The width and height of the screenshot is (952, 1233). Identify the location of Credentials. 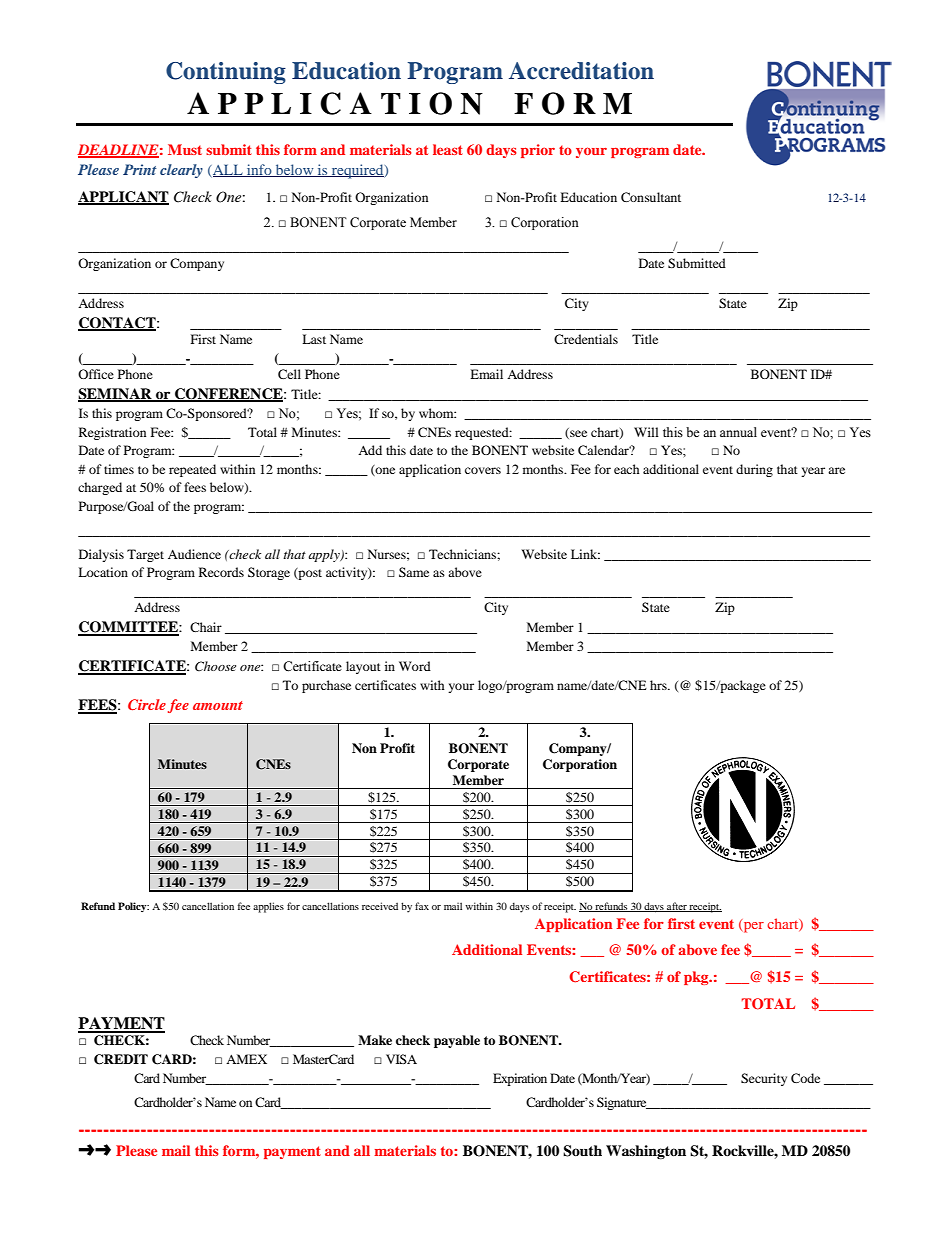
(586, 339).
